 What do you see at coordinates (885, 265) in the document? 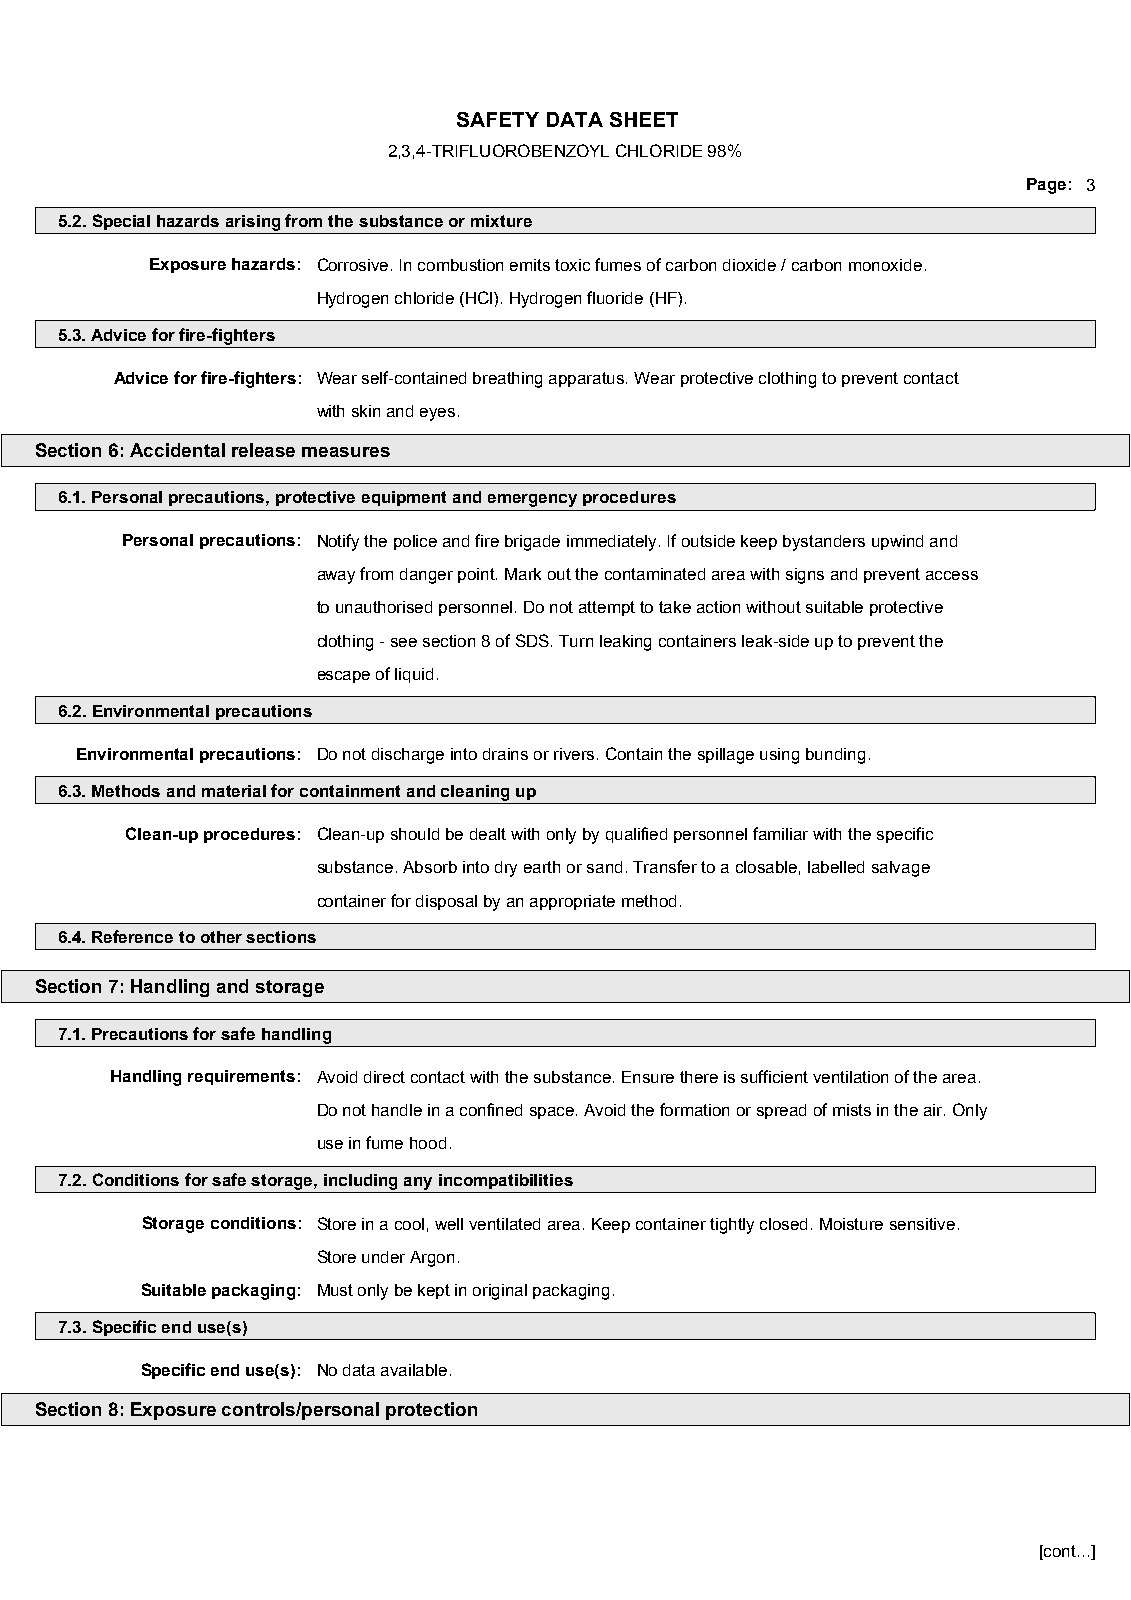
I see `monoxide` at bounding box center [885, 265].
